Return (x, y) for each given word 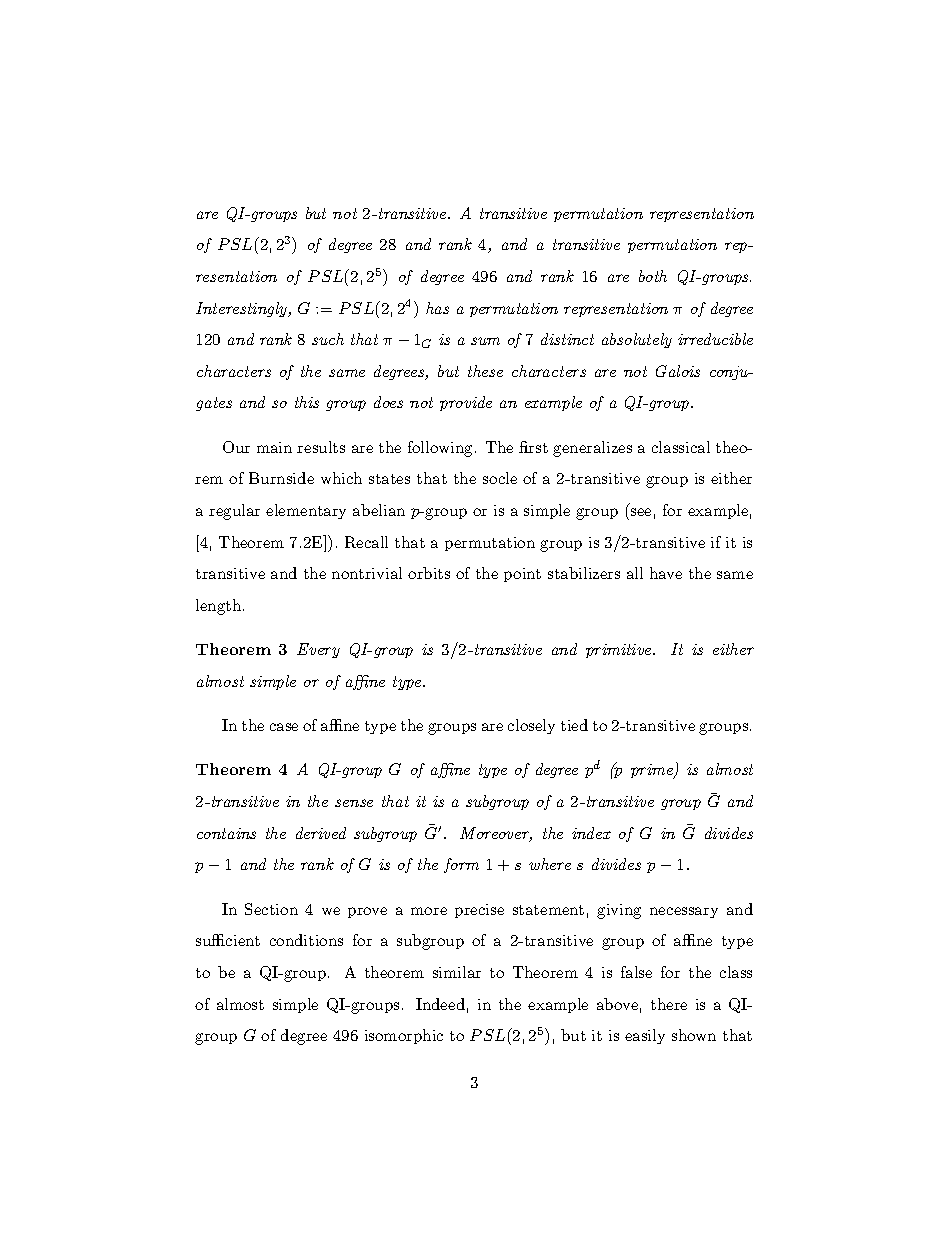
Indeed (440, 1004)
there (669, 1004)
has (437, 308)
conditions (306, 940)
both (653, 276)
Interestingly (243, 309)
